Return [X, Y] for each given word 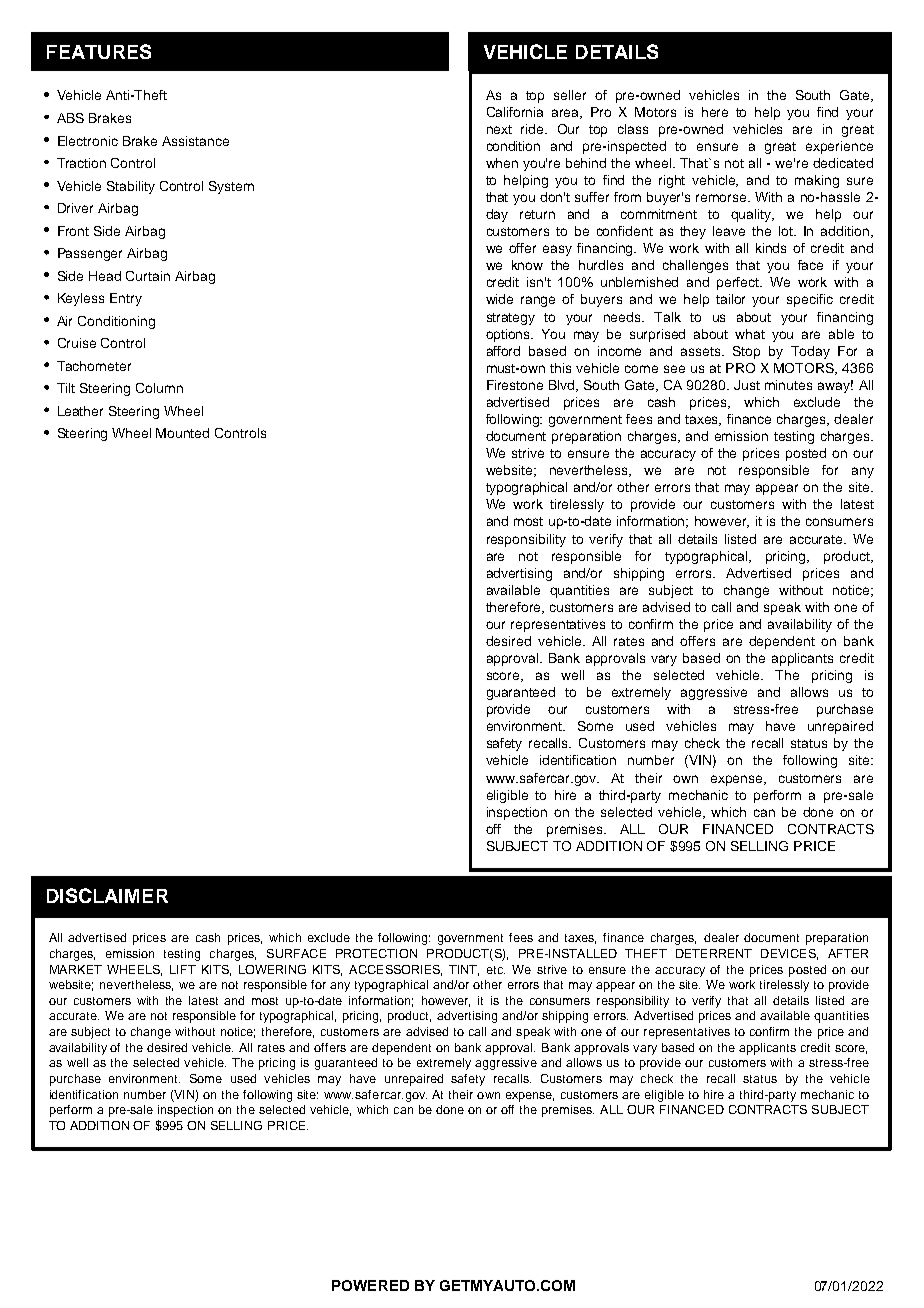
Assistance [195, 141]
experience [839, 147]
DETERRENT [714, 953]
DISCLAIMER [107, 895]
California [515, 112]
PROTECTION [376, 953]
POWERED [370, 1285]
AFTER [848, 953]
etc [496, 970]
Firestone [515, 385]
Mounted [182, 433]
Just [747, 385]
